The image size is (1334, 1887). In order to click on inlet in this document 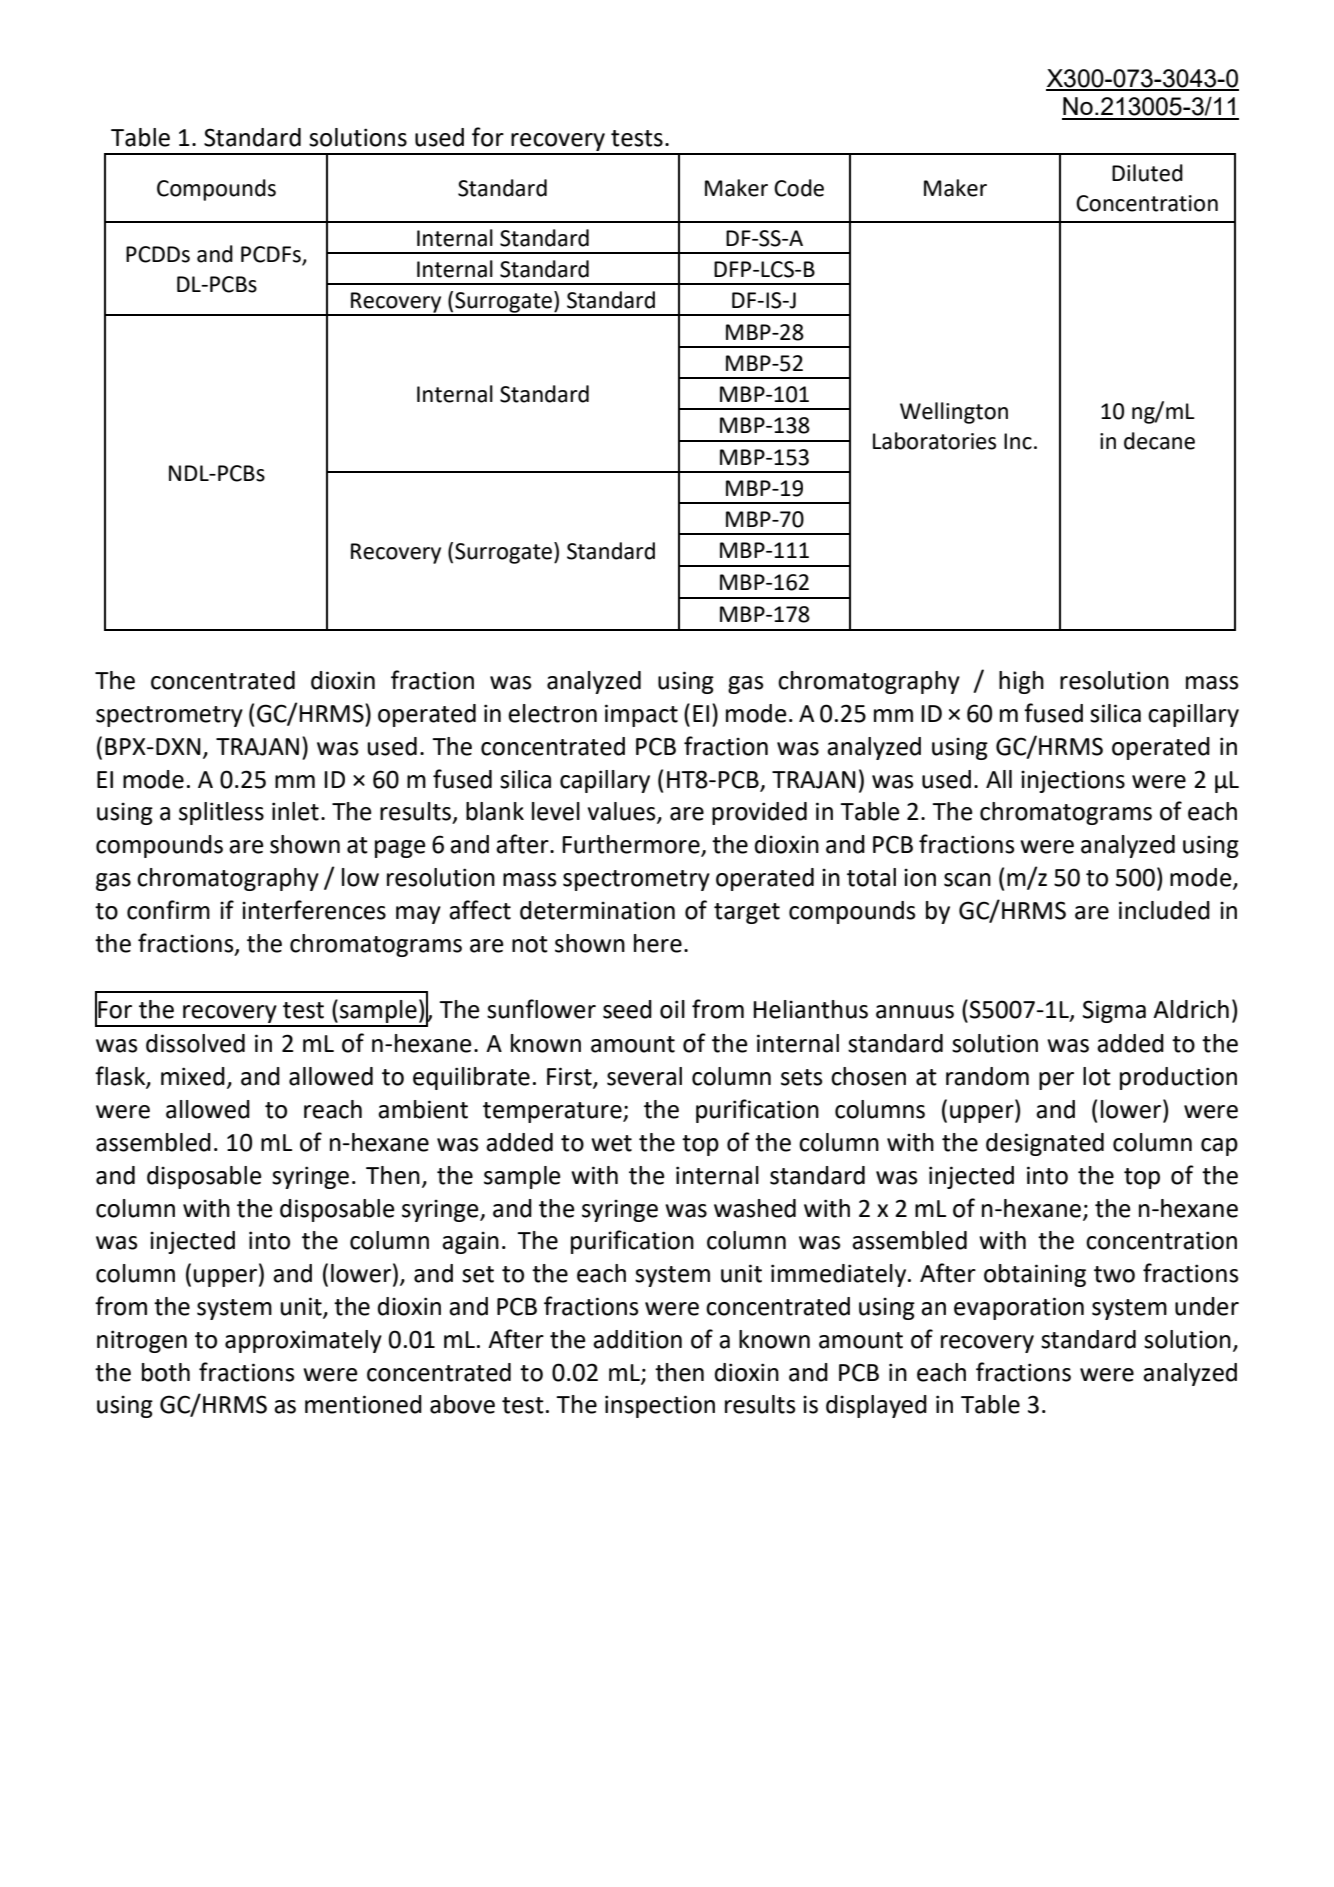, I will do `click(295, 811)`.
